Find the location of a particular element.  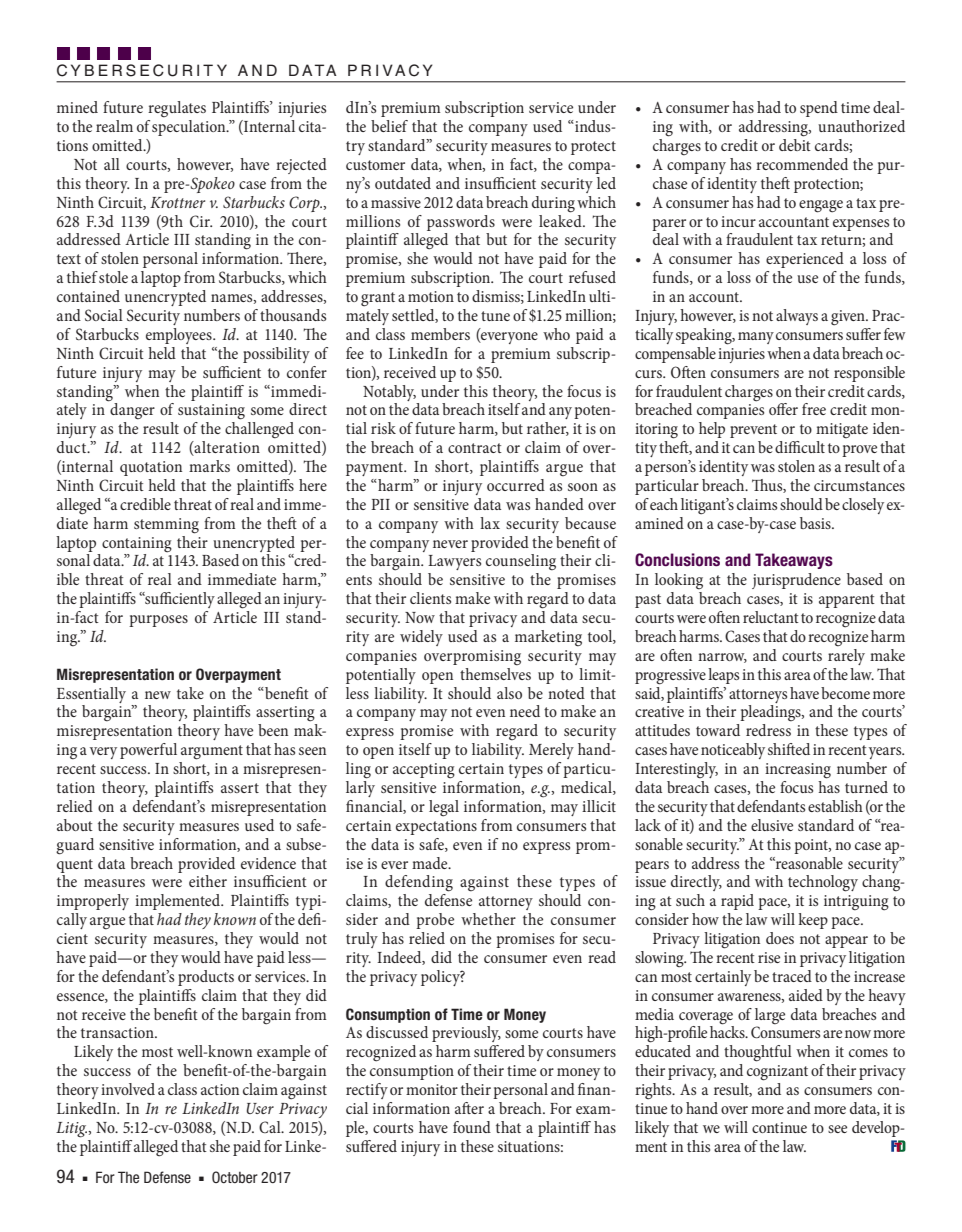

themselves is located at coordinates (495, 672).
